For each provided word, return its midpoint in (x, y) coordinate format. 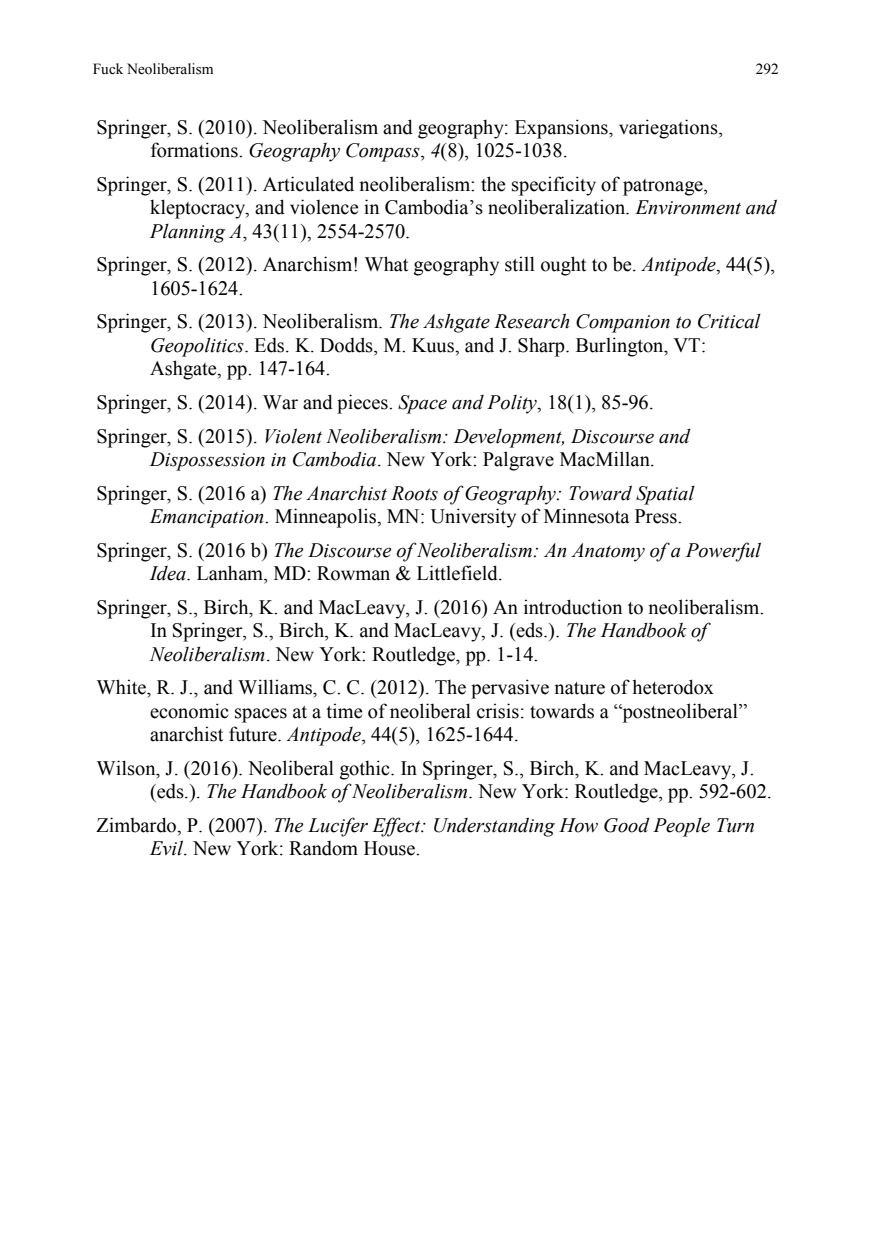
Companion (623, 323)
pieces (363, 404)
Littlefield (458, 573)
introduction (573, 607)
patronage (664, 187)
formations (195, 150)
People (681, 827)
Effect (397, 827)
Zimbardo (137, 825)
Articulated (308, 184)
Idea (168, 573)
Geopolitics (198, 347)
